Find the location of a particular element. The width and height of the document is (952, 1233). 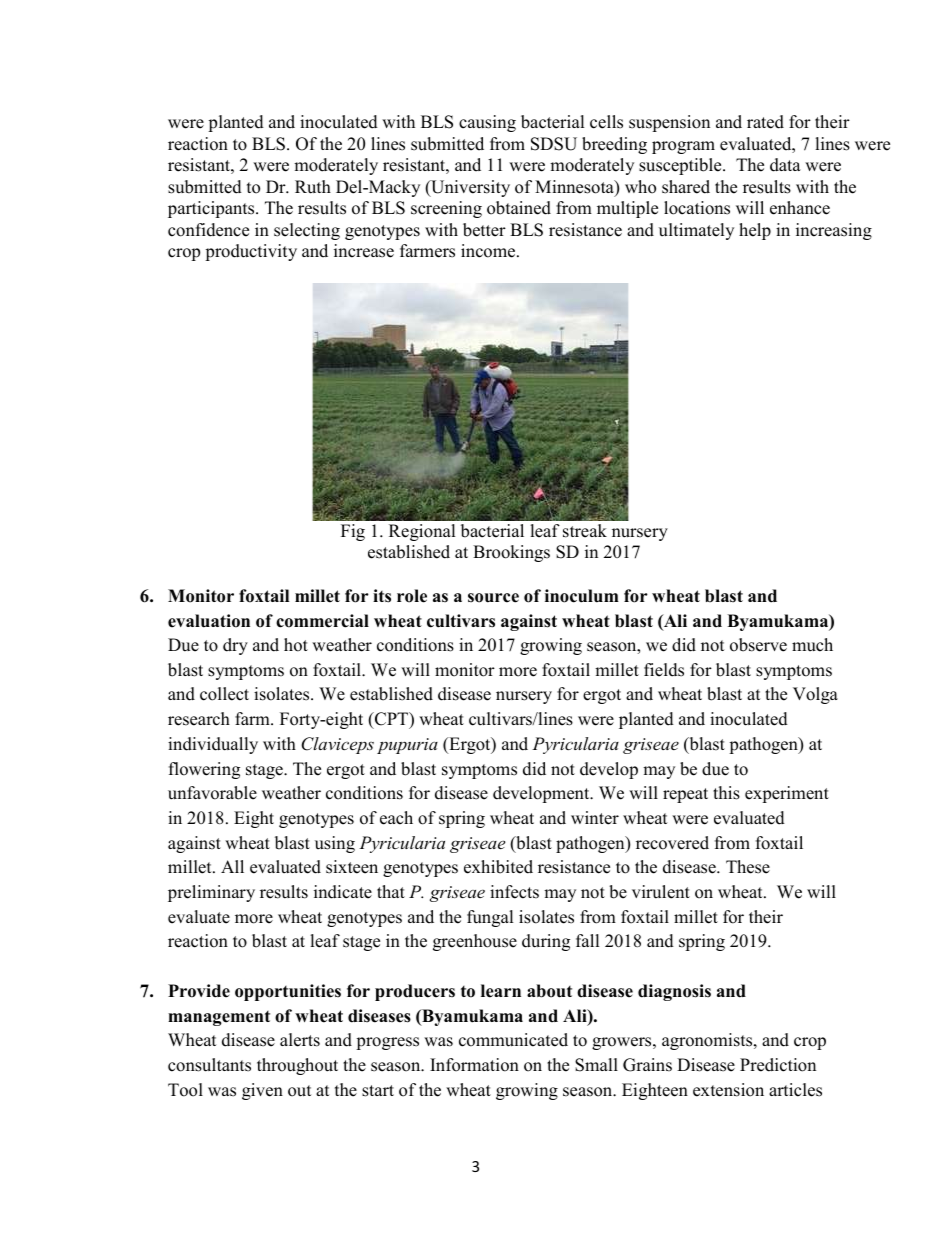

obtained is located at coordinates (519, 208).
